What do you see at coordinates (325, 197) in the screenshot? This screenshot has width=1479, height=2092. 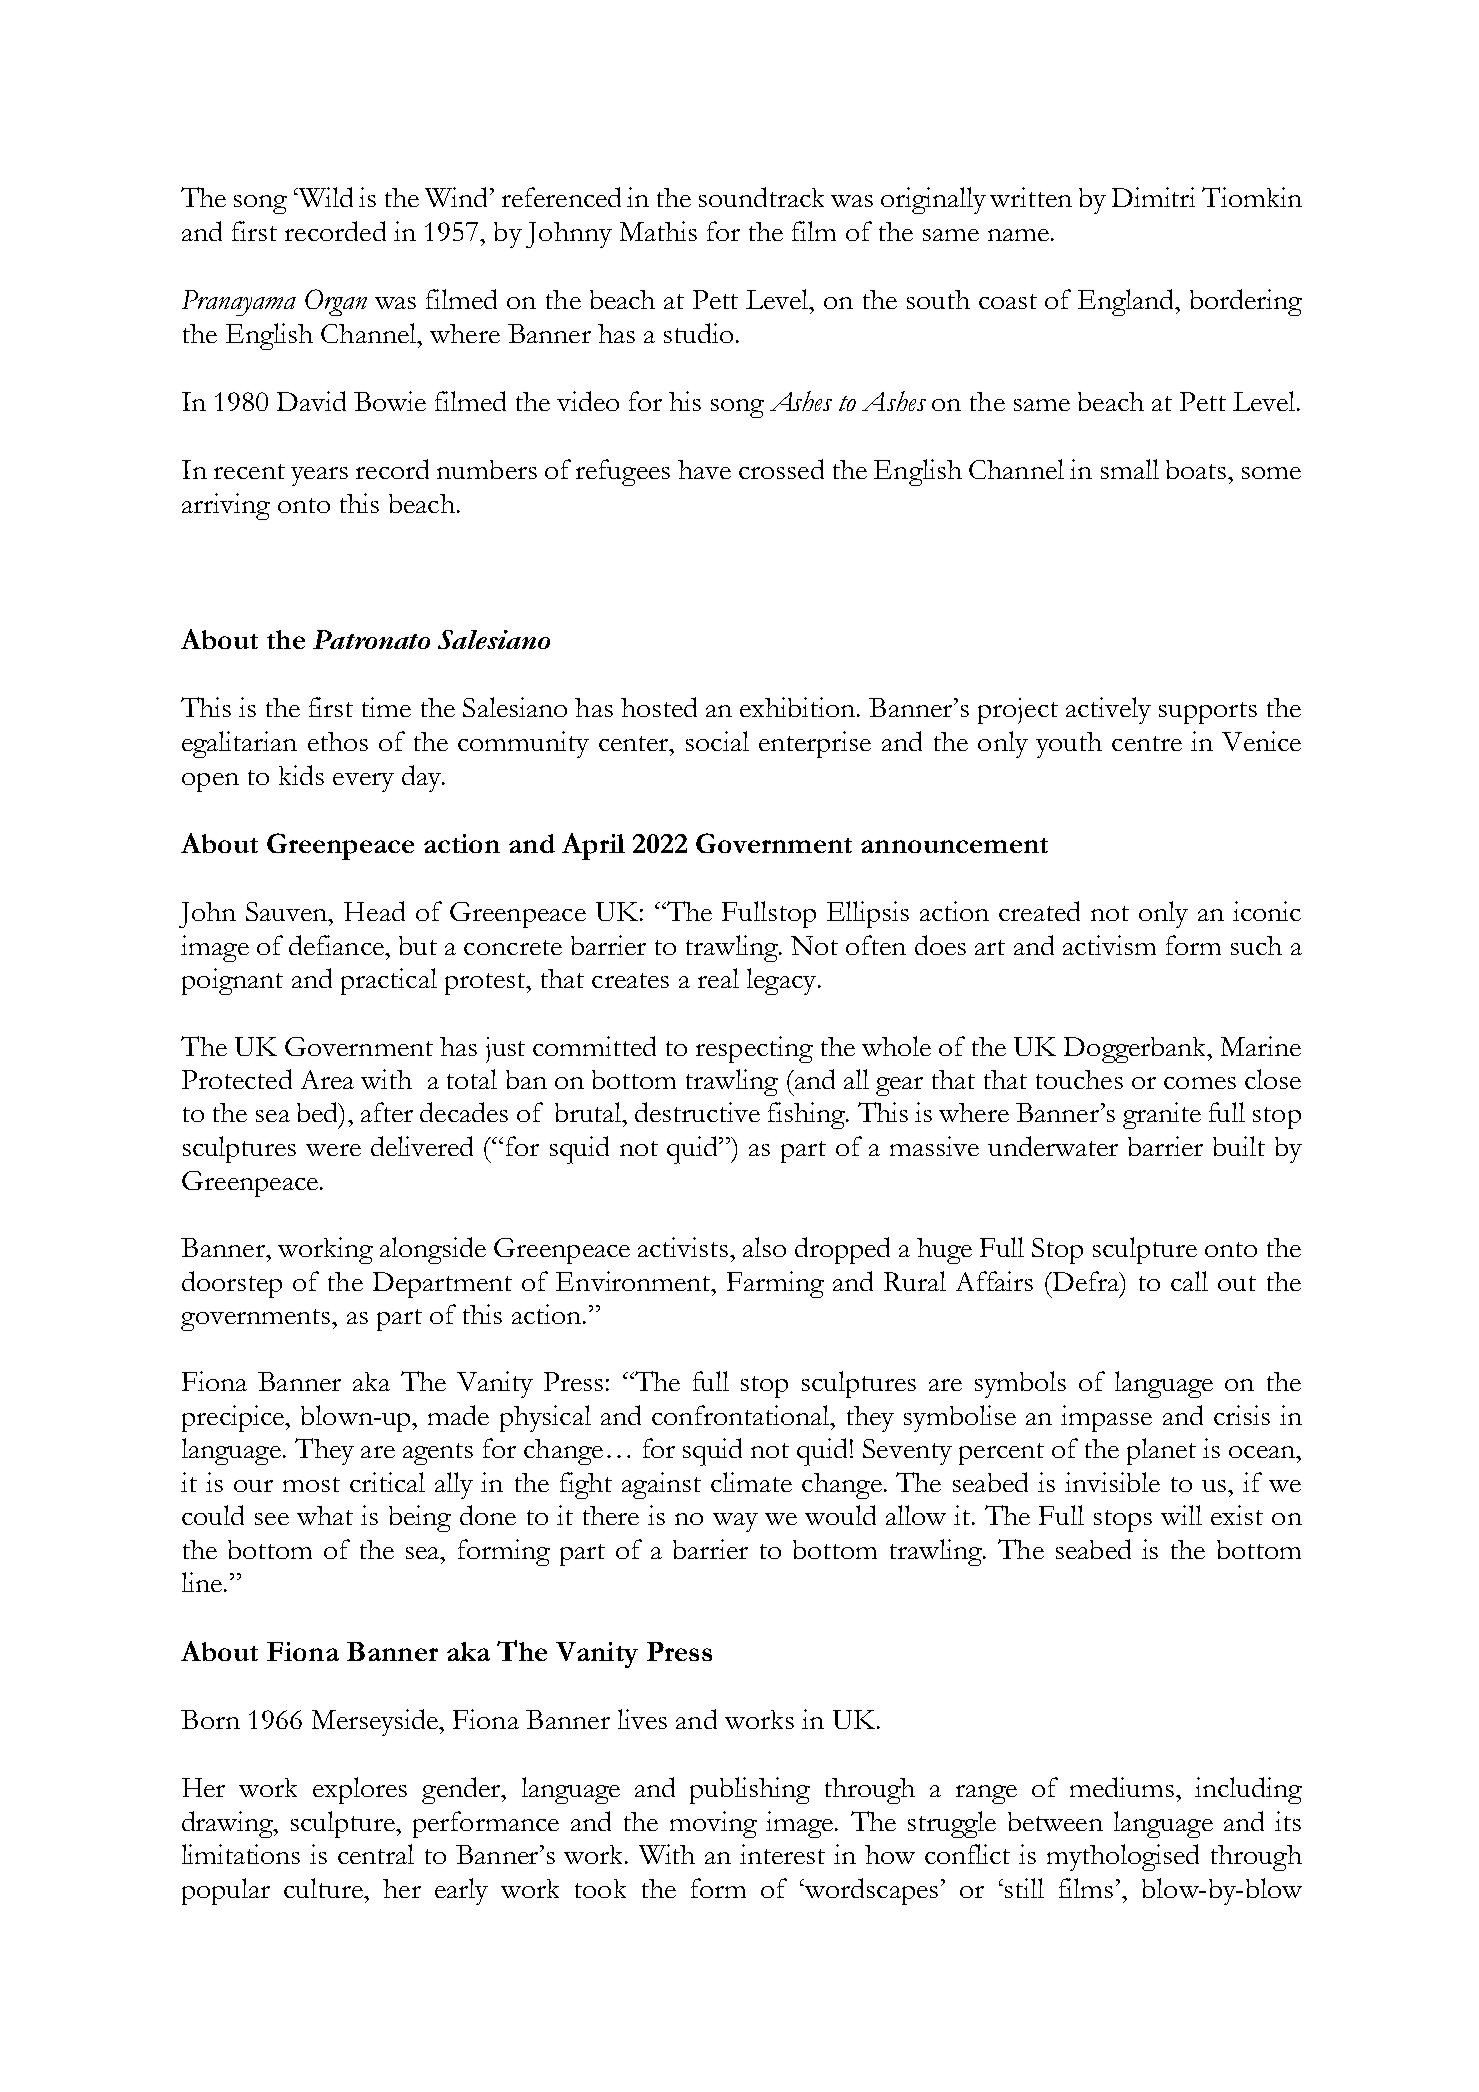 I see `Wild` at bounding box center [325, 197].
